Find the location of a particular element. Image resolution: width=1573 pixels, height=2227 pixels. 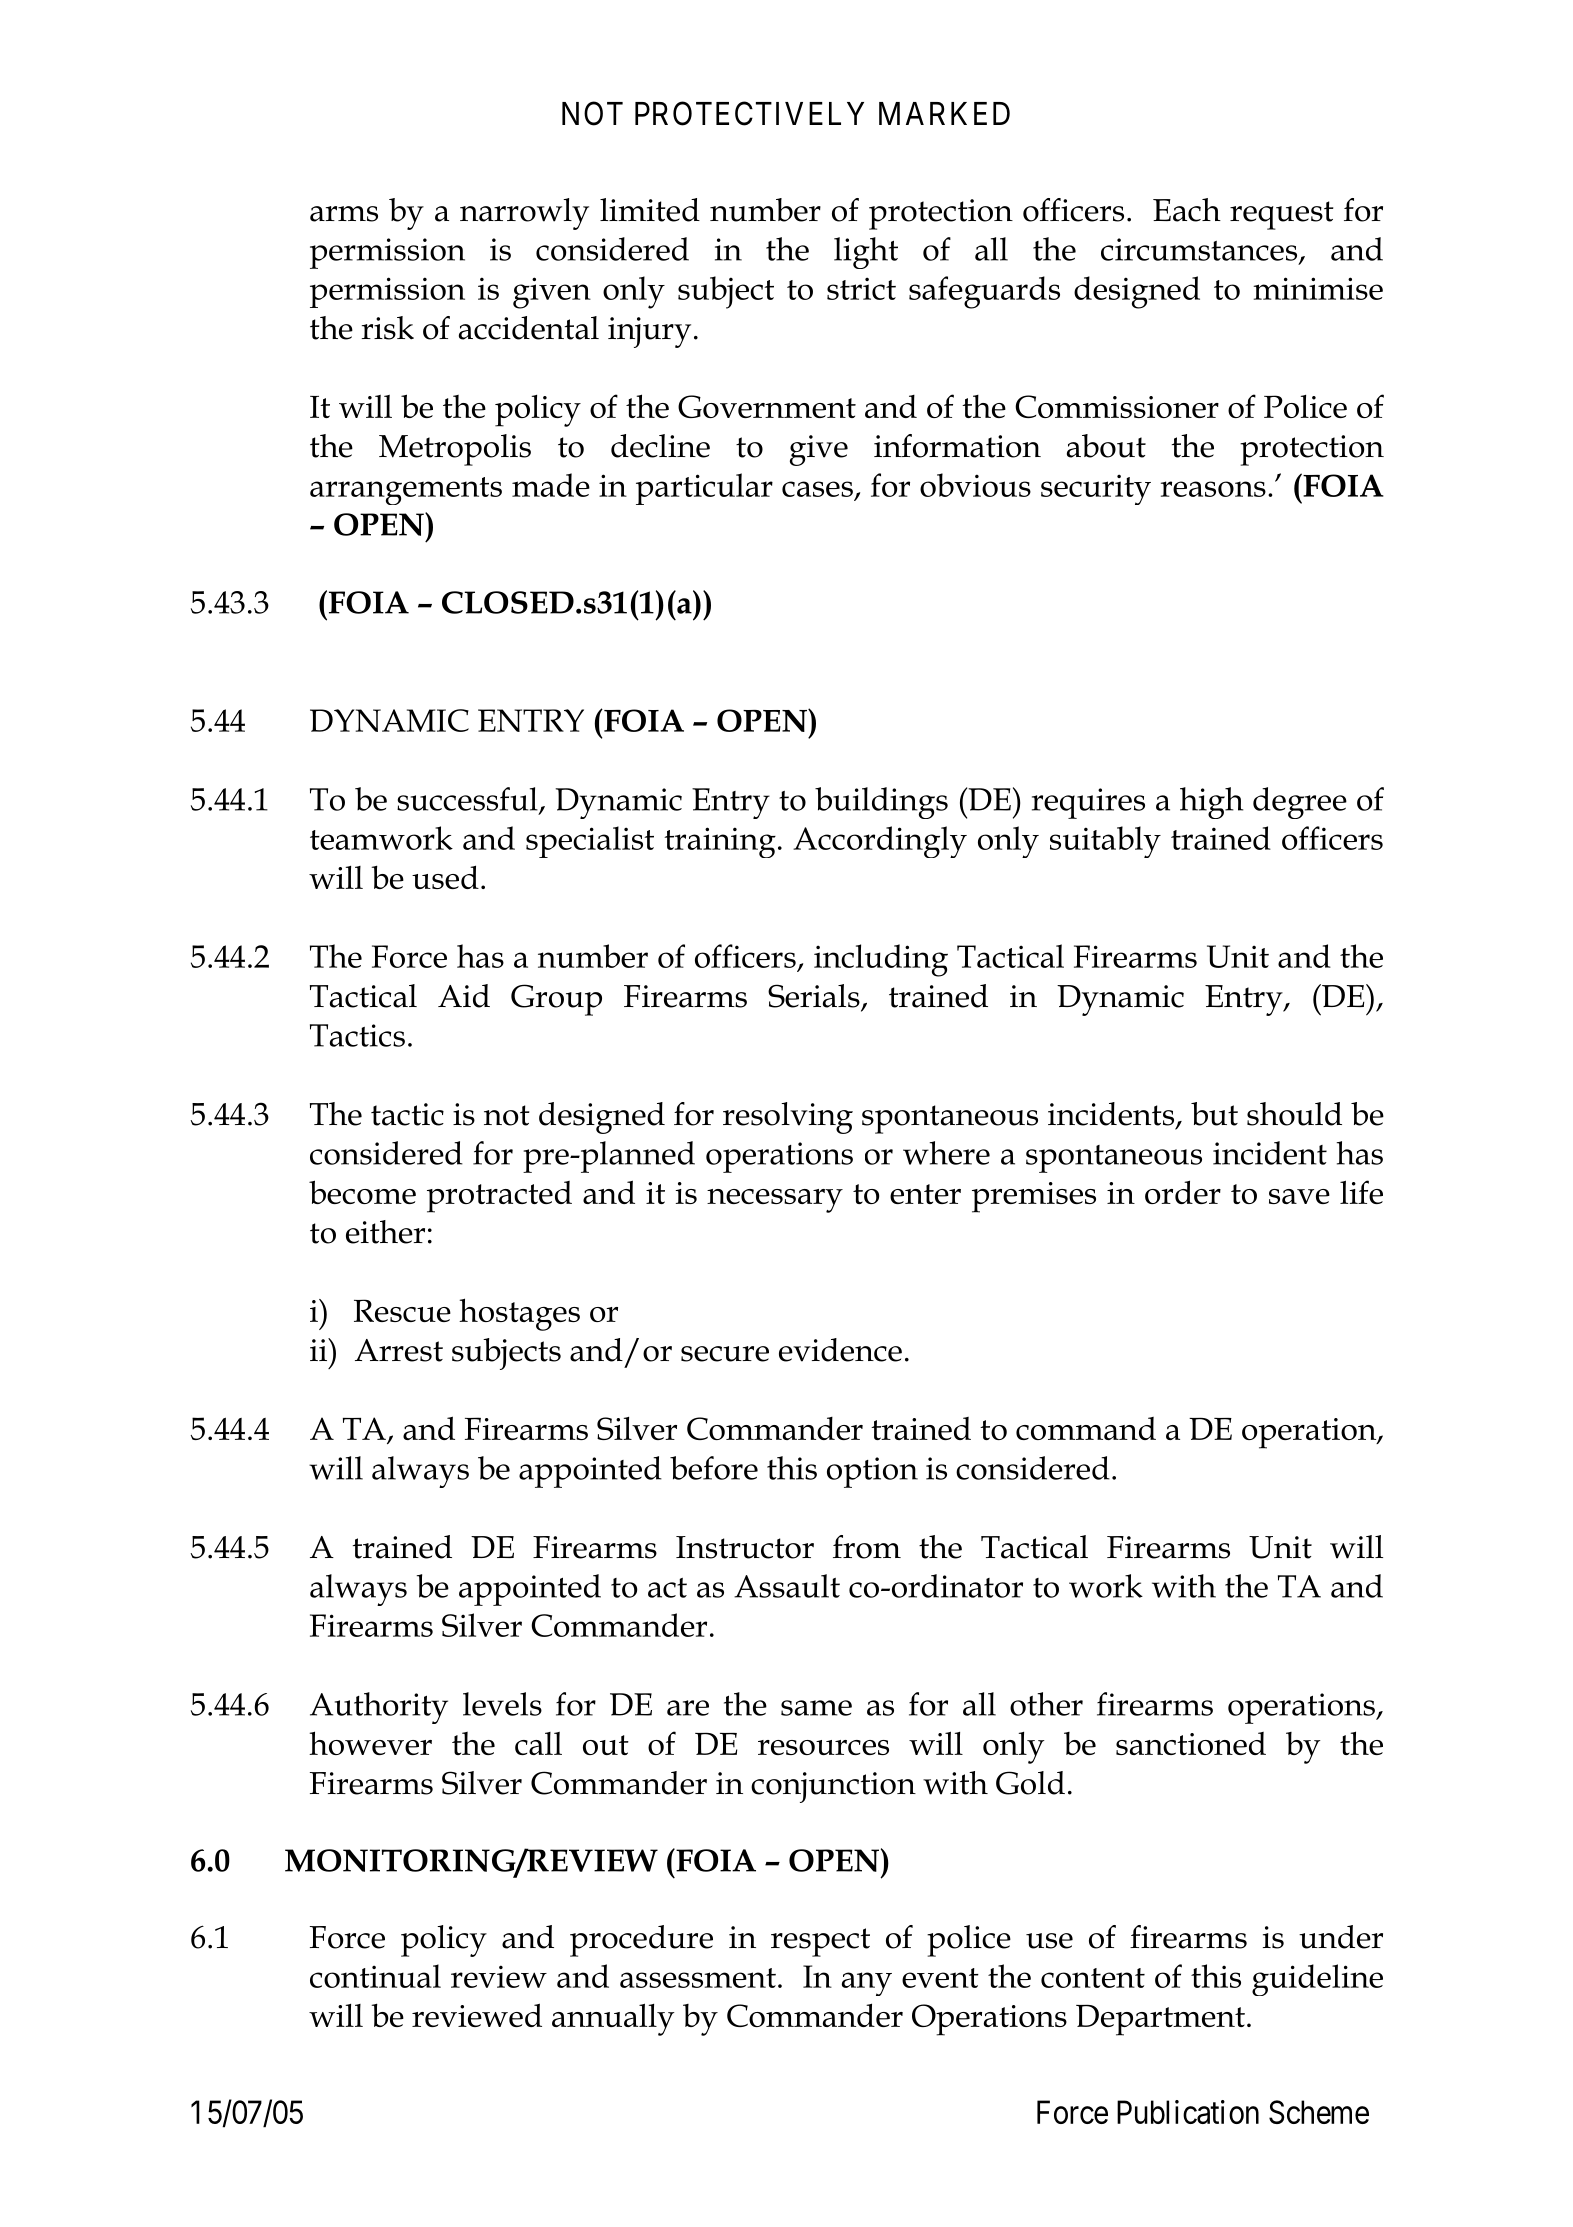

light is located at coordinates (866, 253).
